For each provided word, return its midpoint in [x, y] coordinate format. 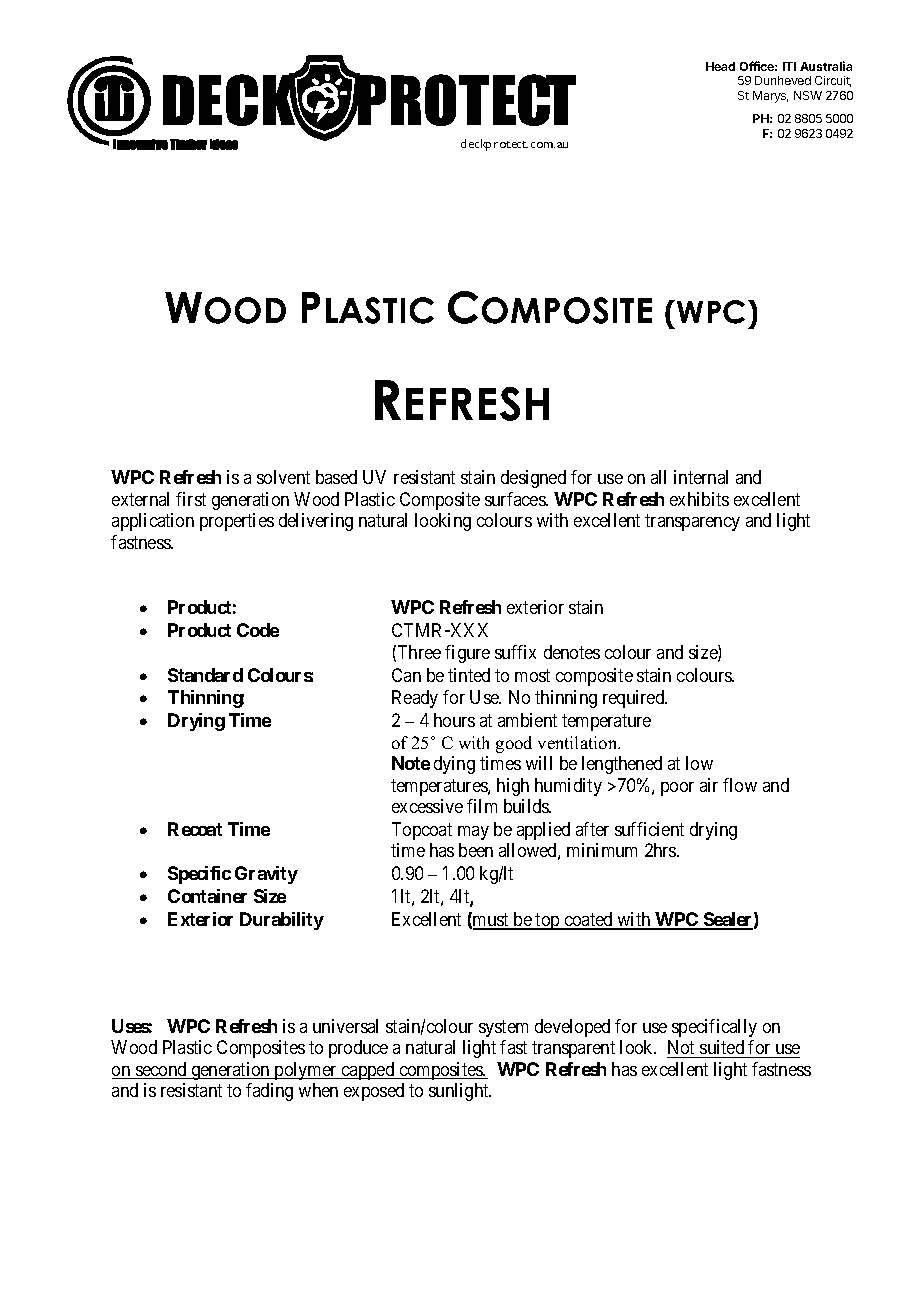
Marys [770, 97]
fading [269, 1092]
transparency [692, 523]
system [503, 1028]
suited [722, 1049]
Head [720, 66]
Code [258, 630]
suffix [515, 652]
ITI [789, 66]
